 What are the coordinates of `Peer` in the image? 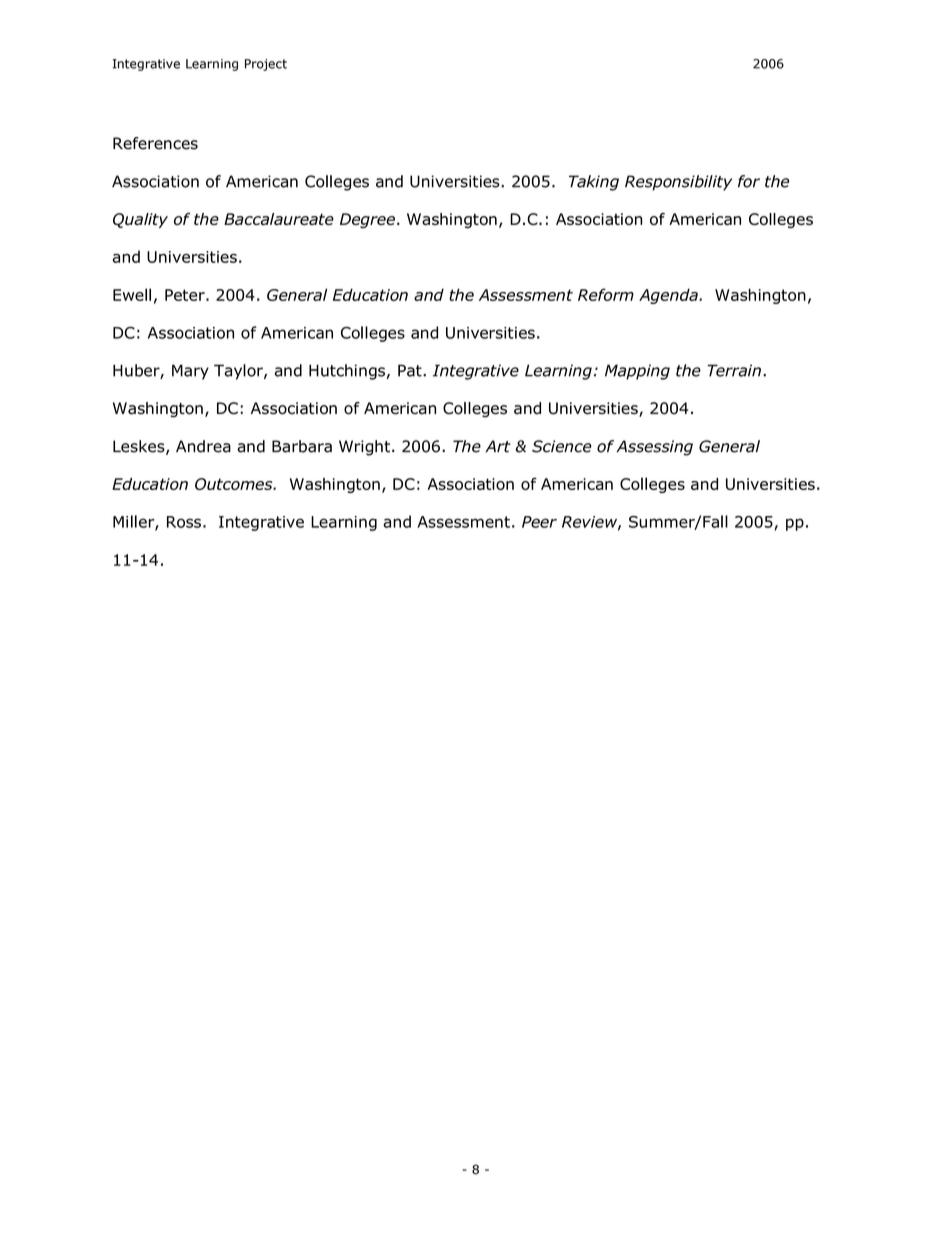 It's located at (539, 522).
